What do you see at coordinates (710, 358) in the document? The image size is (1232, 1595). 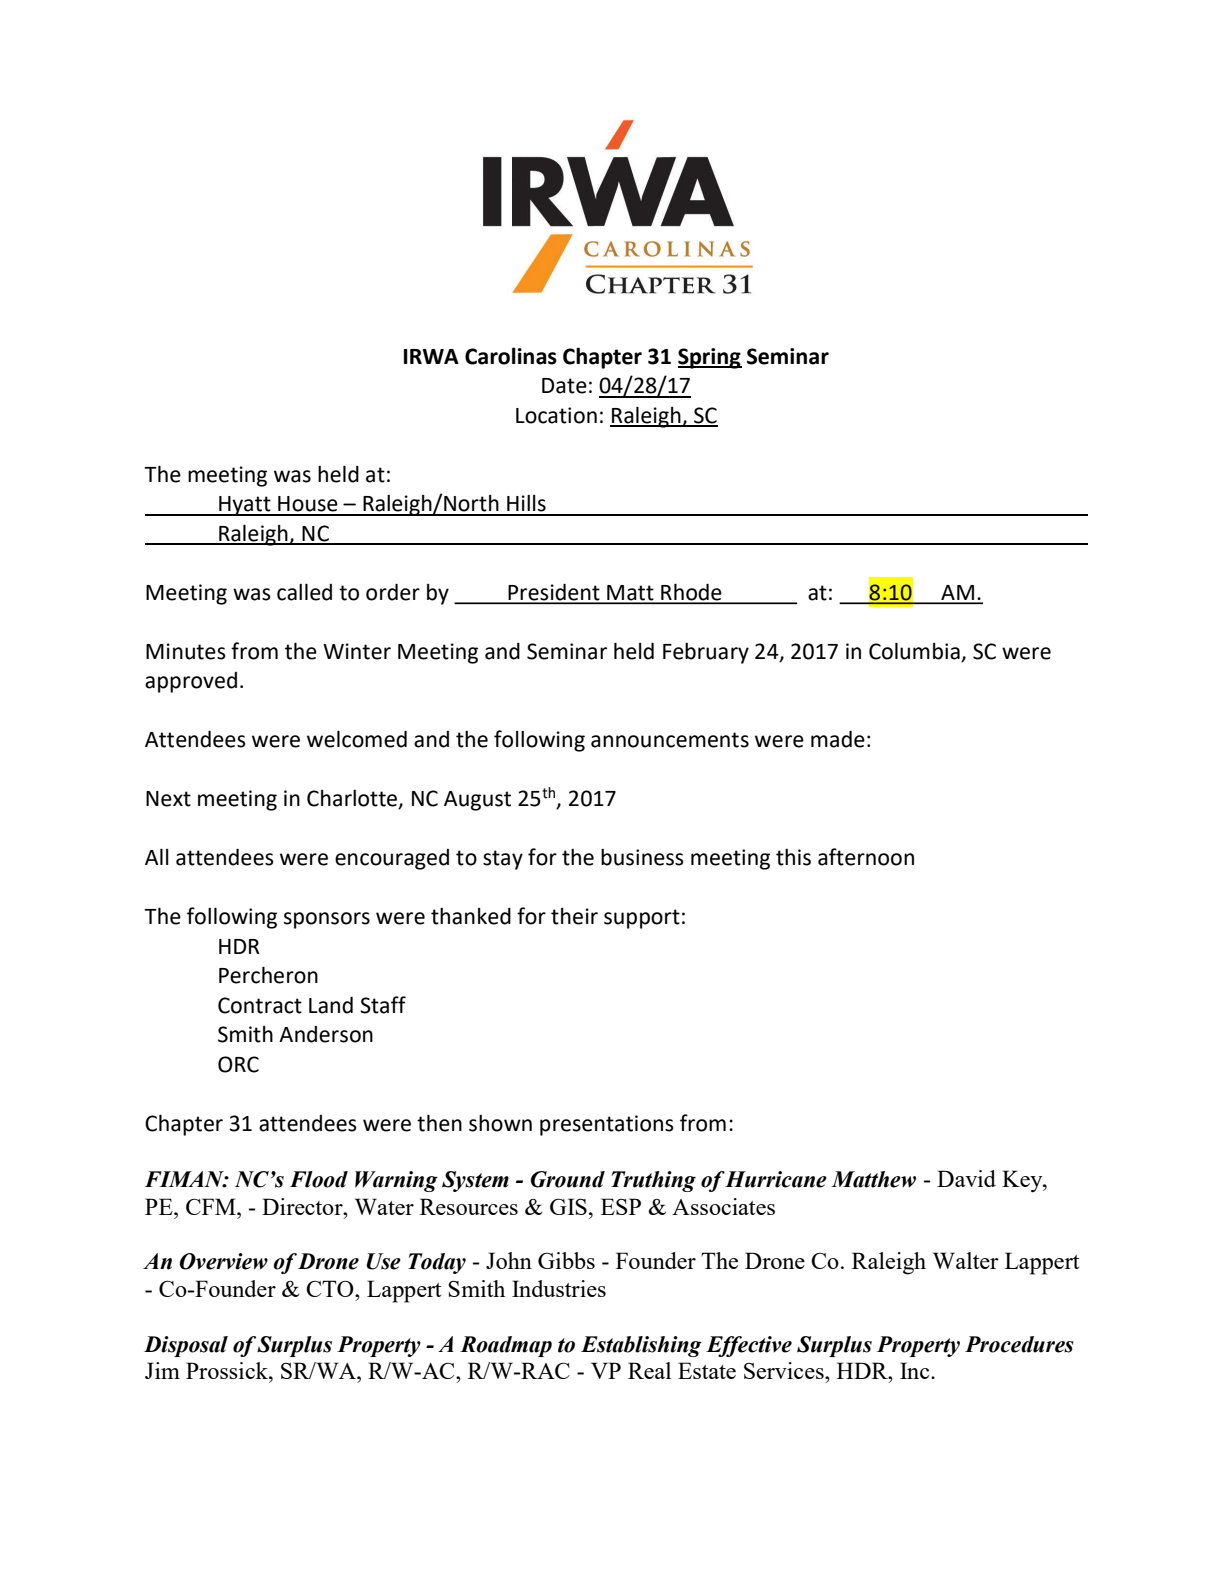 I see `Spring` at bounding box center [710, 358].
